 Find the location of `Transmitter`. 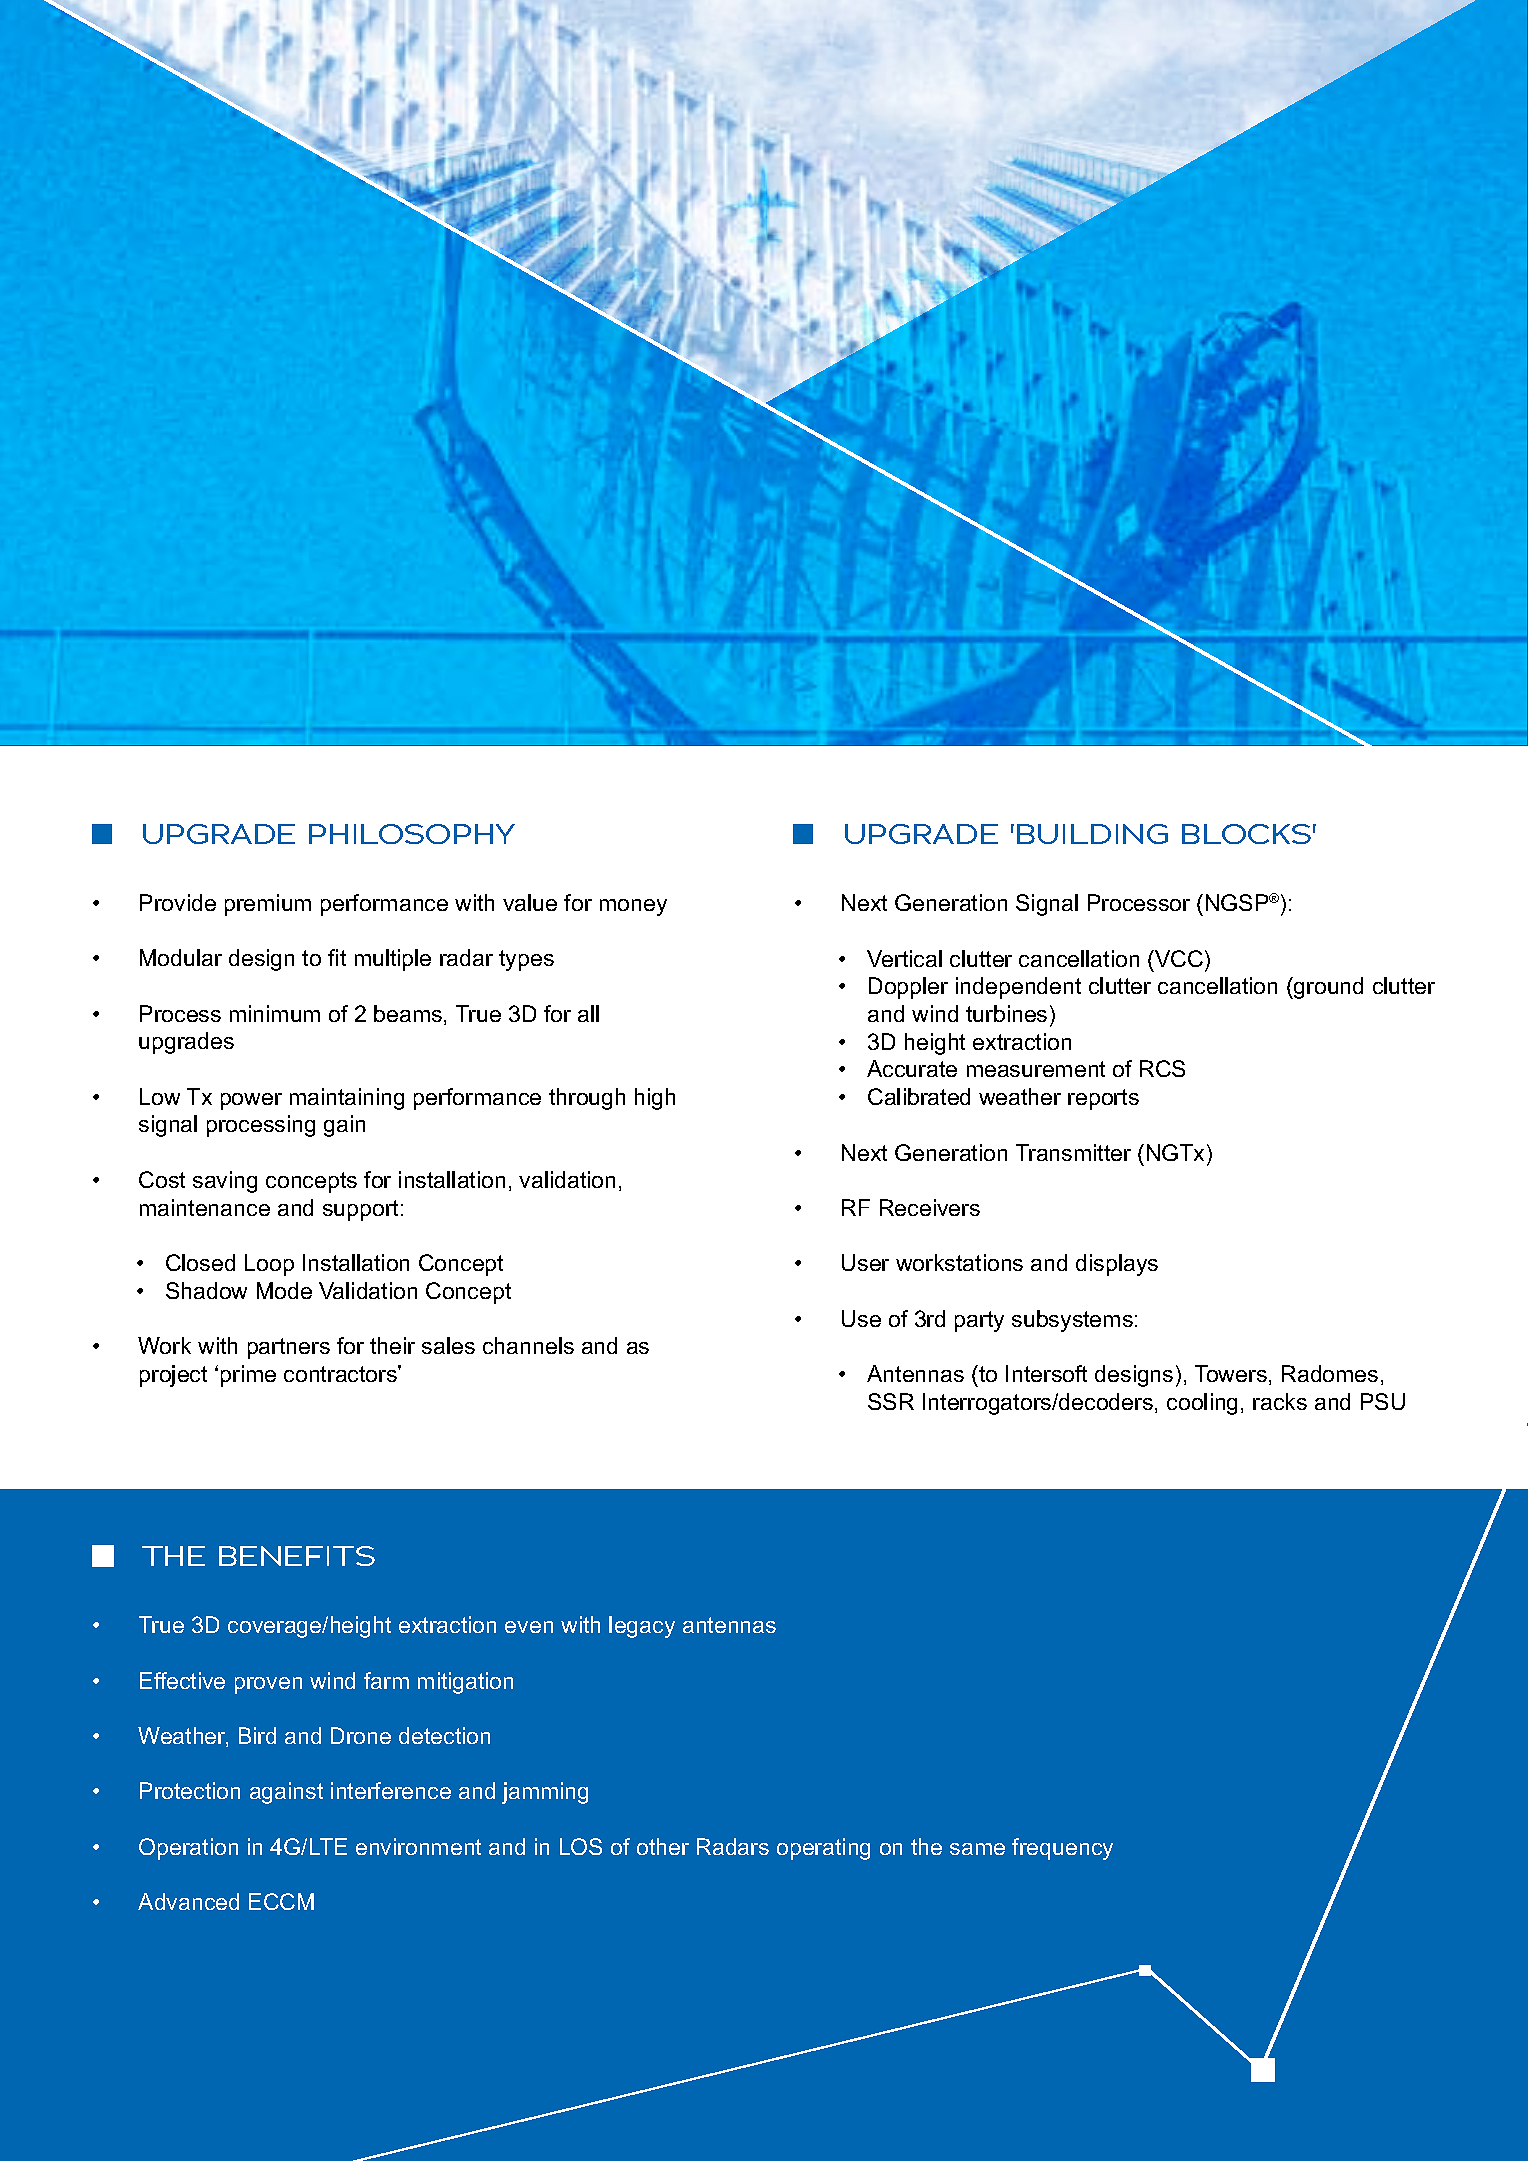

Transmitter is located at coordinates (1073, 1152).
